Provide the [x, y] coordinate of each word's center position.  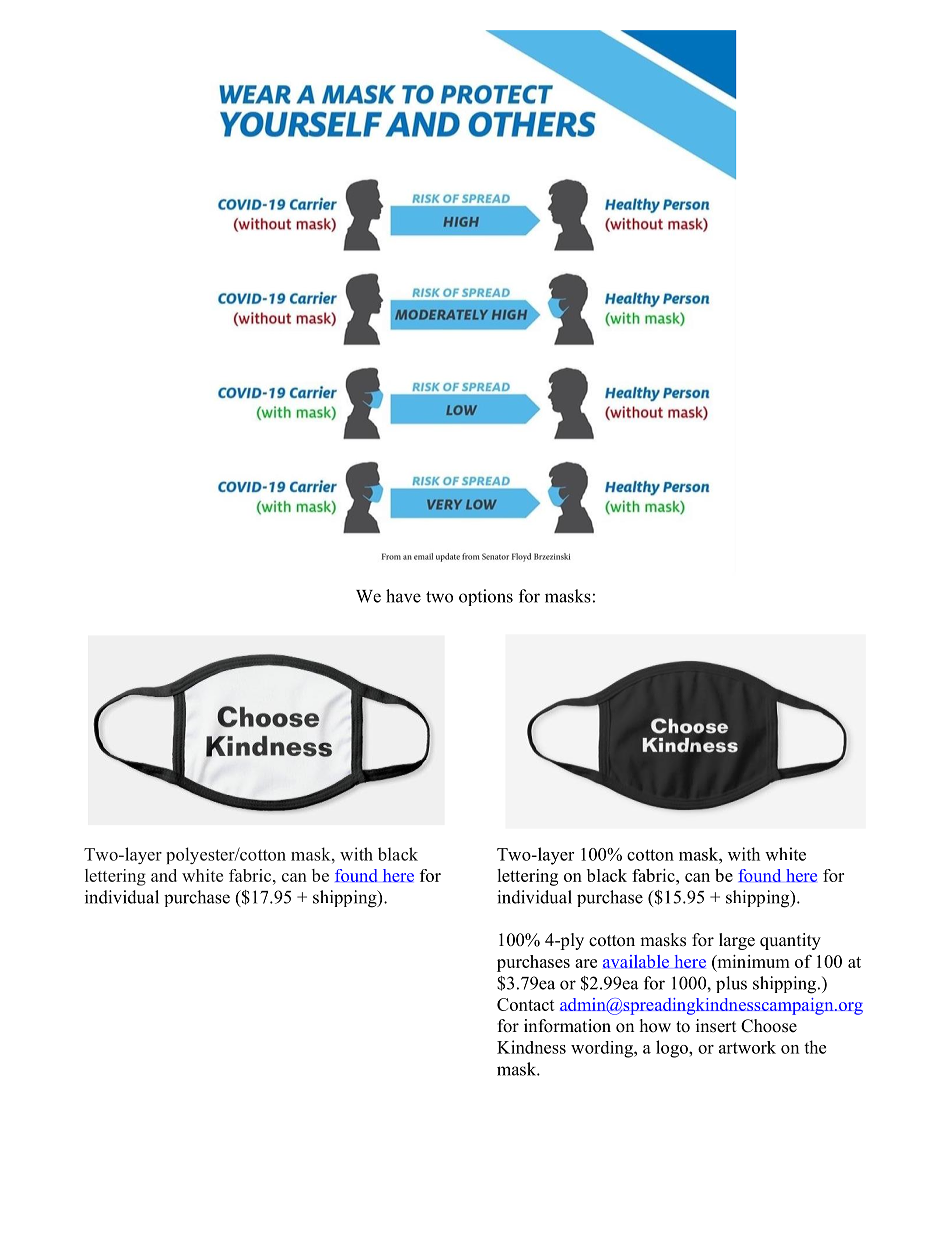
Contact [526, 1004]
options [486, 597]
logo [673, 1049]
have [403, 596]
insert [716, 1026]
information [567, 1026]
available [636, 961]
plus [731, 984]
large [737, 941]
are [586, 963]
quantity [790, 941]
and [164, 875]
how [655, 1026]
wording [603, 1049]
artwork [747, 1047]
